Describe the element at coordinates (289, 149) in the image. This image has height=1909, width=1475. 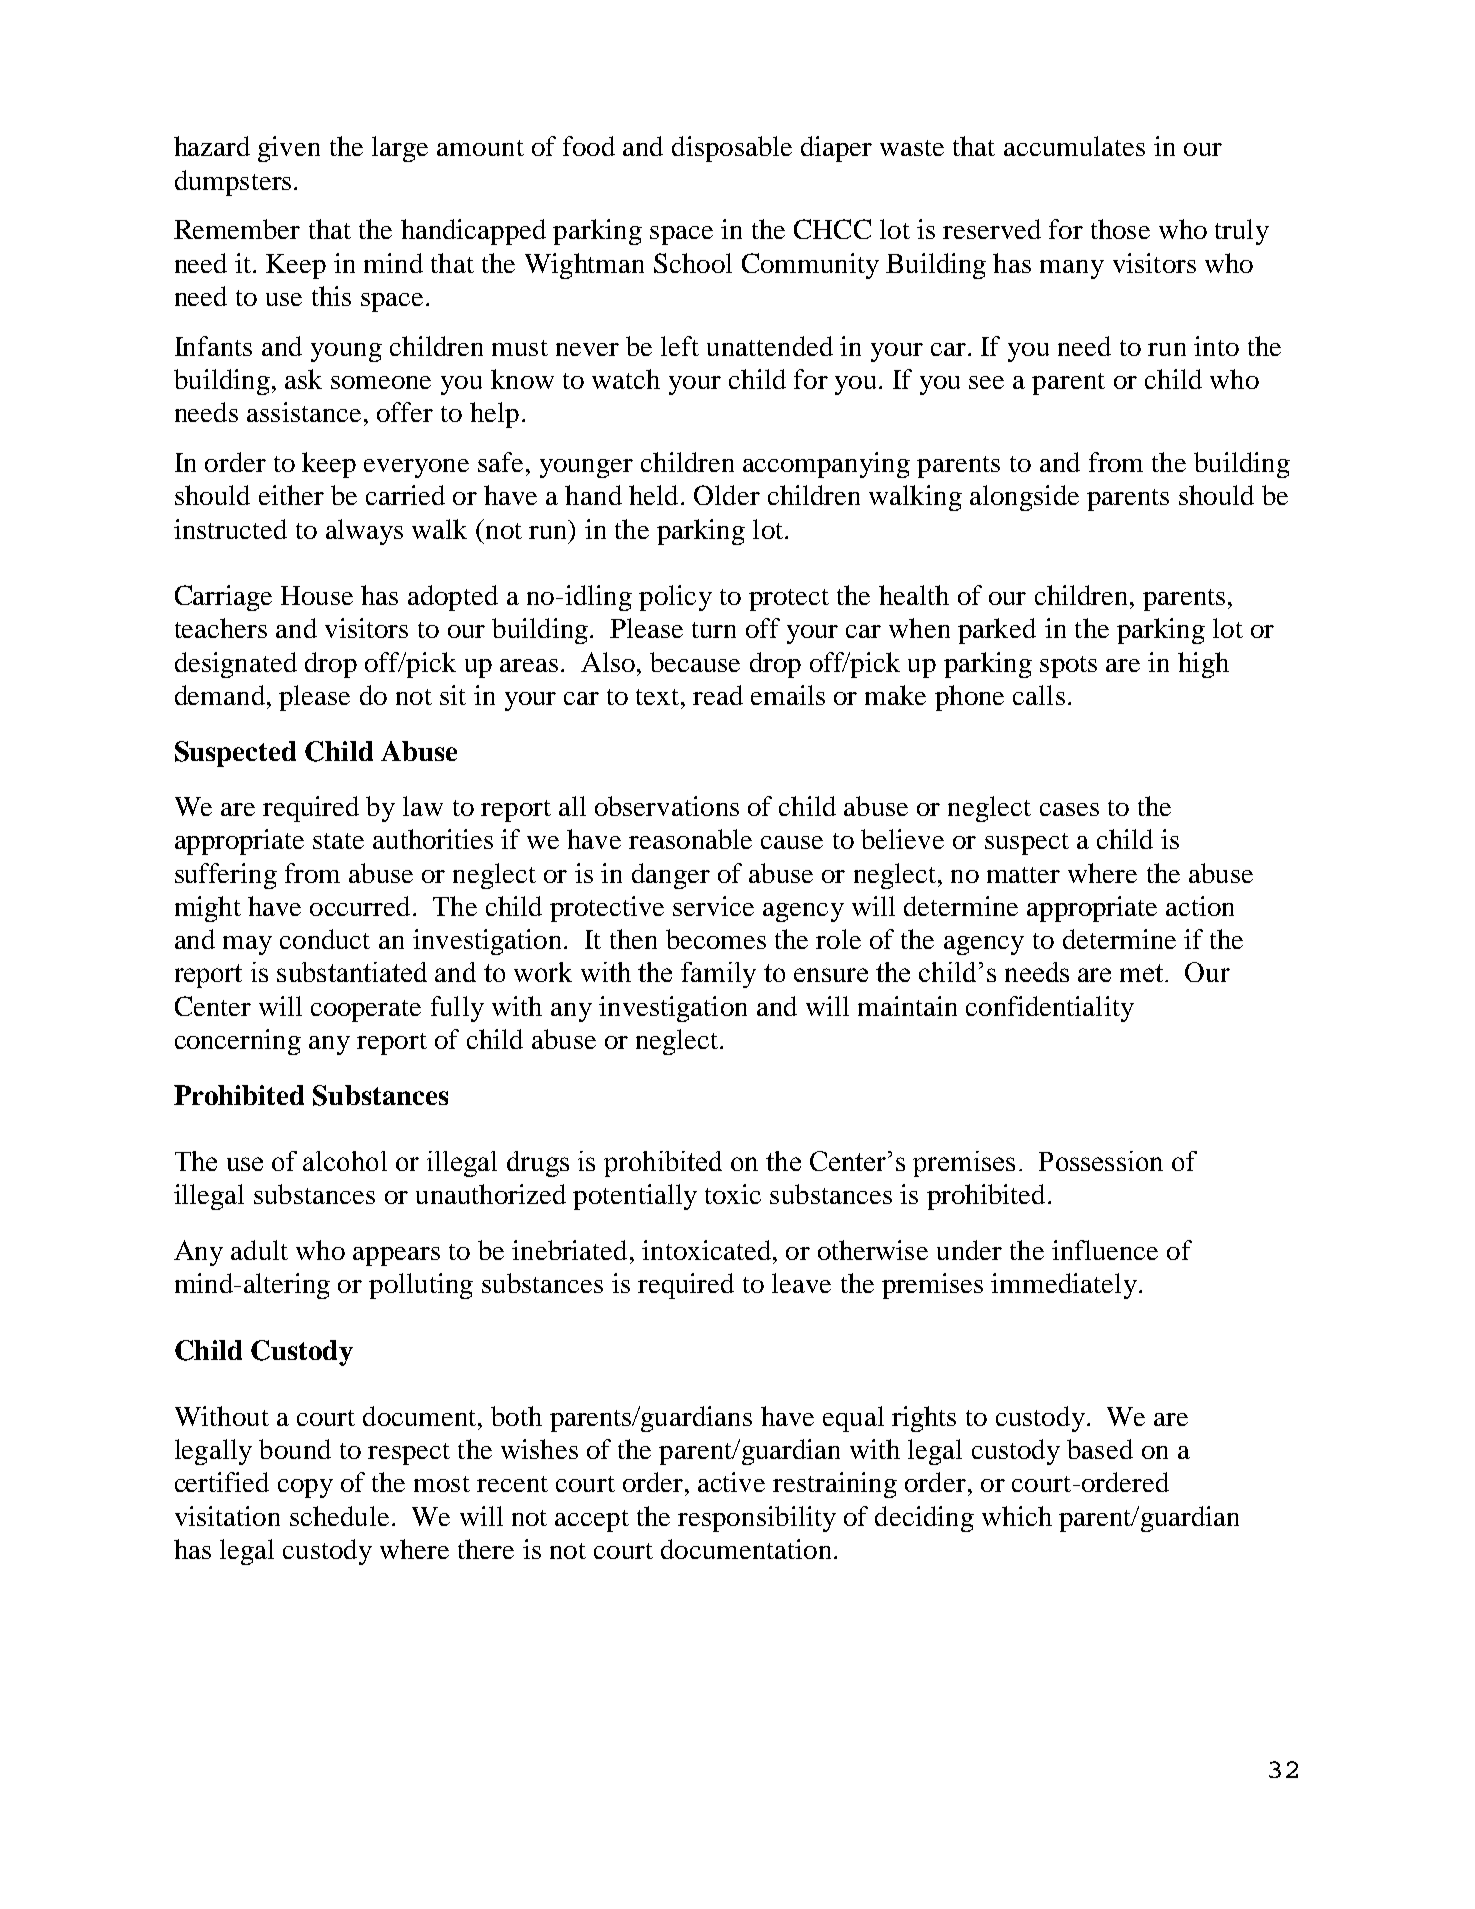
I see `given` at that location.
